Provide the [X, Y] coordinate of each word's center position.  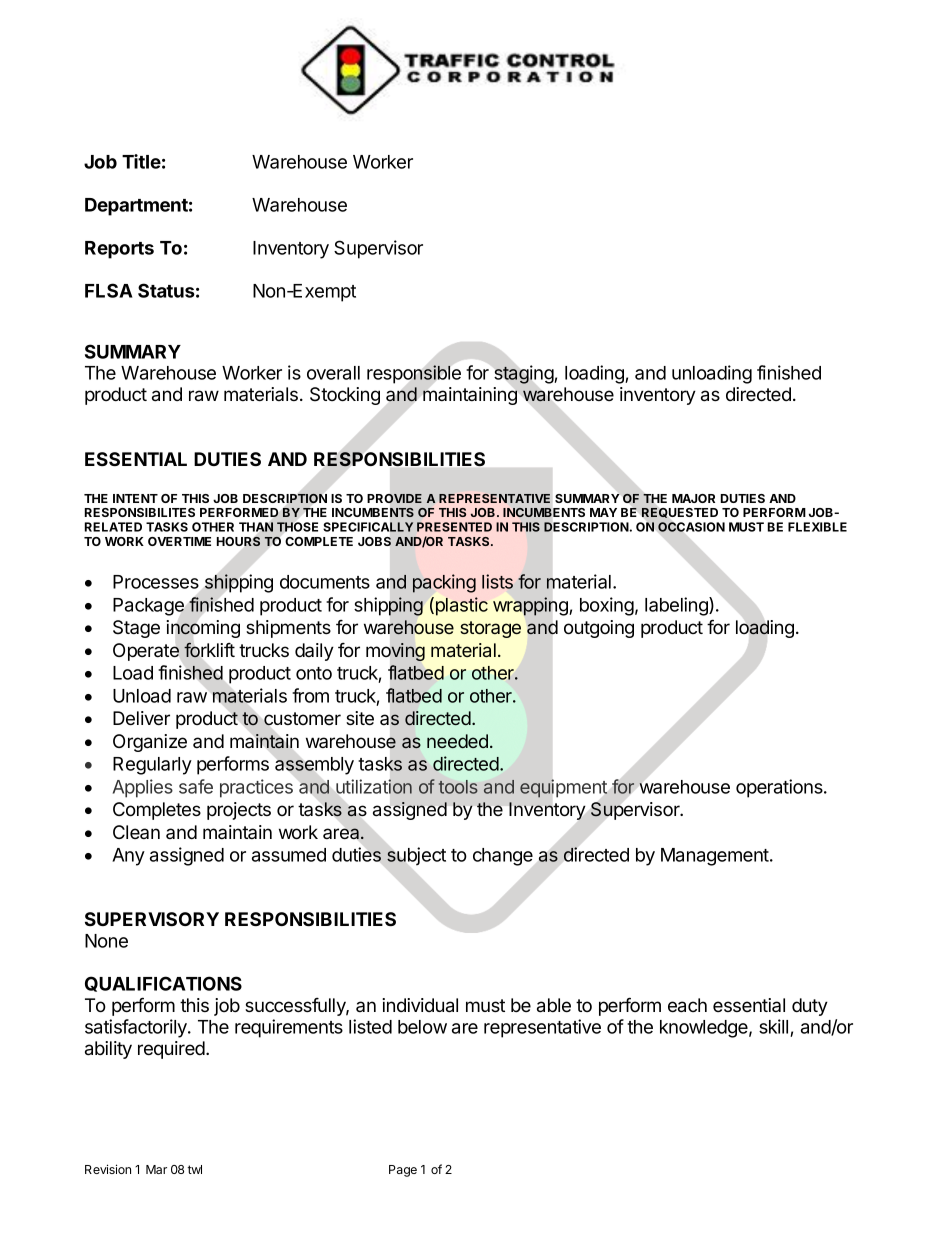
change [503, 857]
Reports [119, 250]
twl [194, 1169]
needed [457, 741]
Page [403, 1171]
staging [524, 374]
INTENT [135, 498]
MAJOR [693, 498]
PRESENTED [454, 527]
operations [780, 788]
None [106, 941]
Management [716, 857]
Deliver [141, 718]
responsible [414, 374]
